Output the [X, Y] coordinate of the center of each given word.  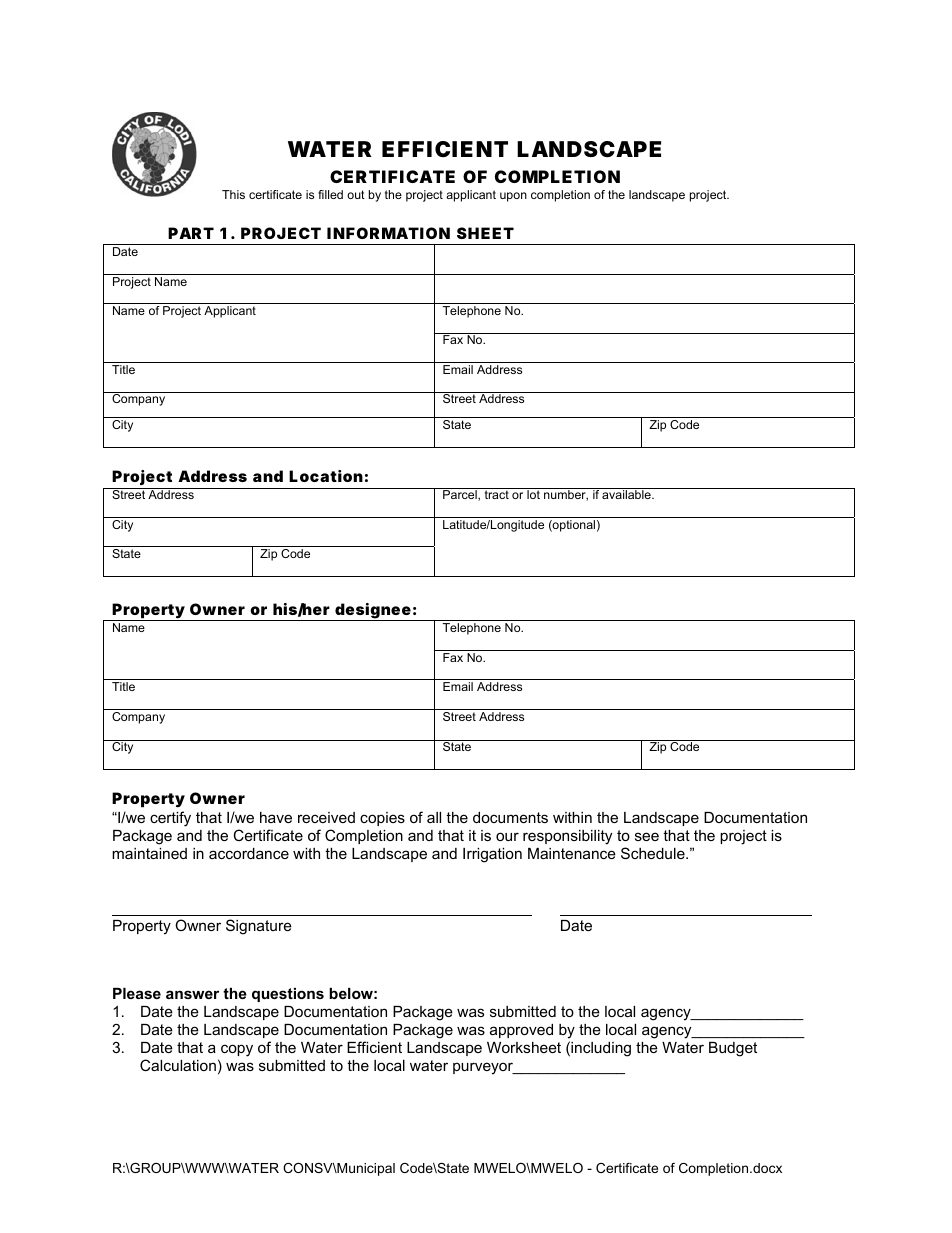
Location [326, 476]
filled [330, 194]
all [434, 817]
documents [510, 817]
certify [170, 819]
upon [513, 197]
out [356, 194]
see [647, 836]
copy [237, 1050]
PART [191, 233]
